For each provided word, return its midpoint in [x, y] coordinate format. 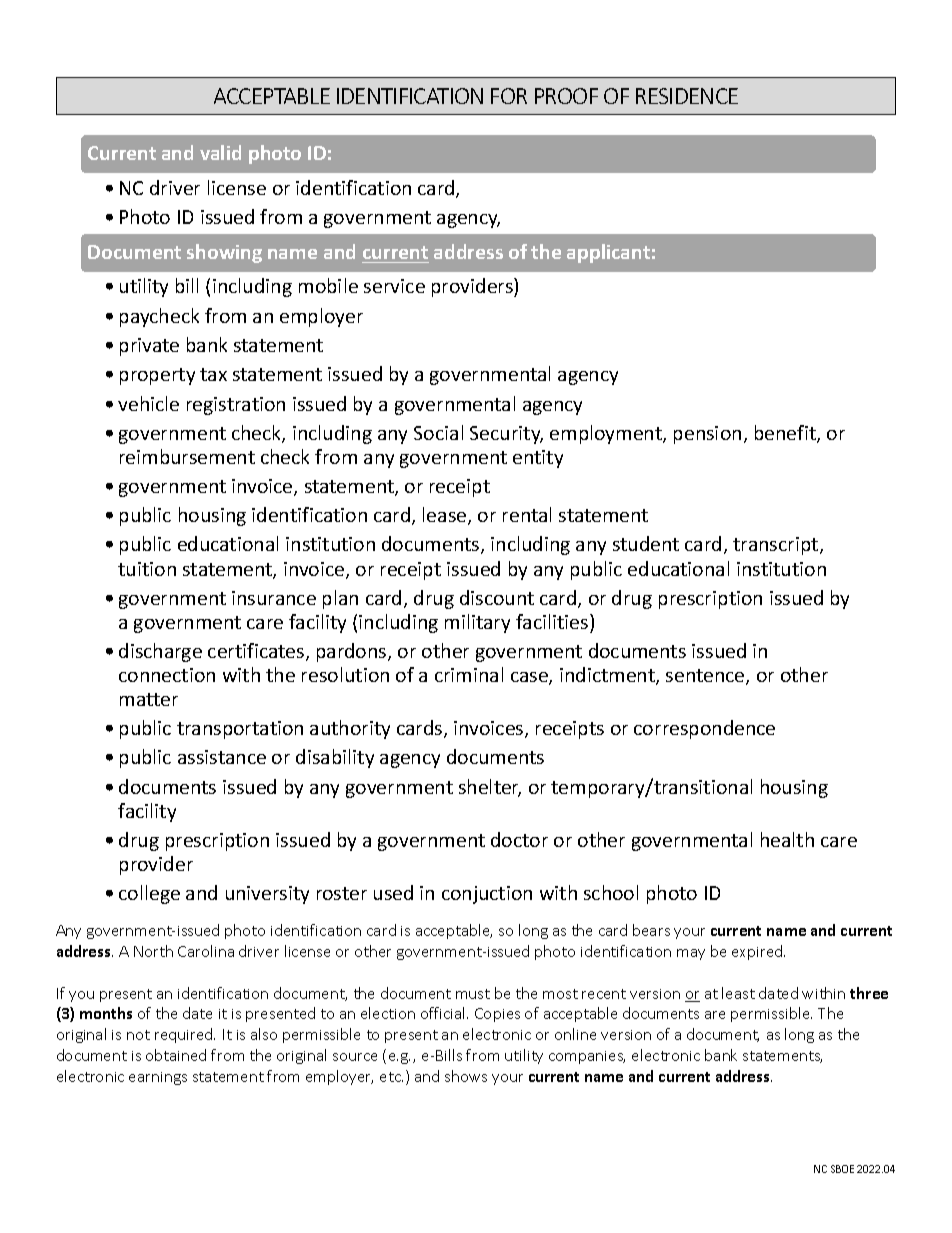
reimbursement [187, 456]
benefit [786, 434]
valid [220, 152]
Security [506, 435]
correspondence [704, 729]
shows [466, 1076]
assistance [222, 757]
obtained [176, 1055]
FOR [509, 96]
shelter [490, 788]
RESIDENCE [687, 96]
